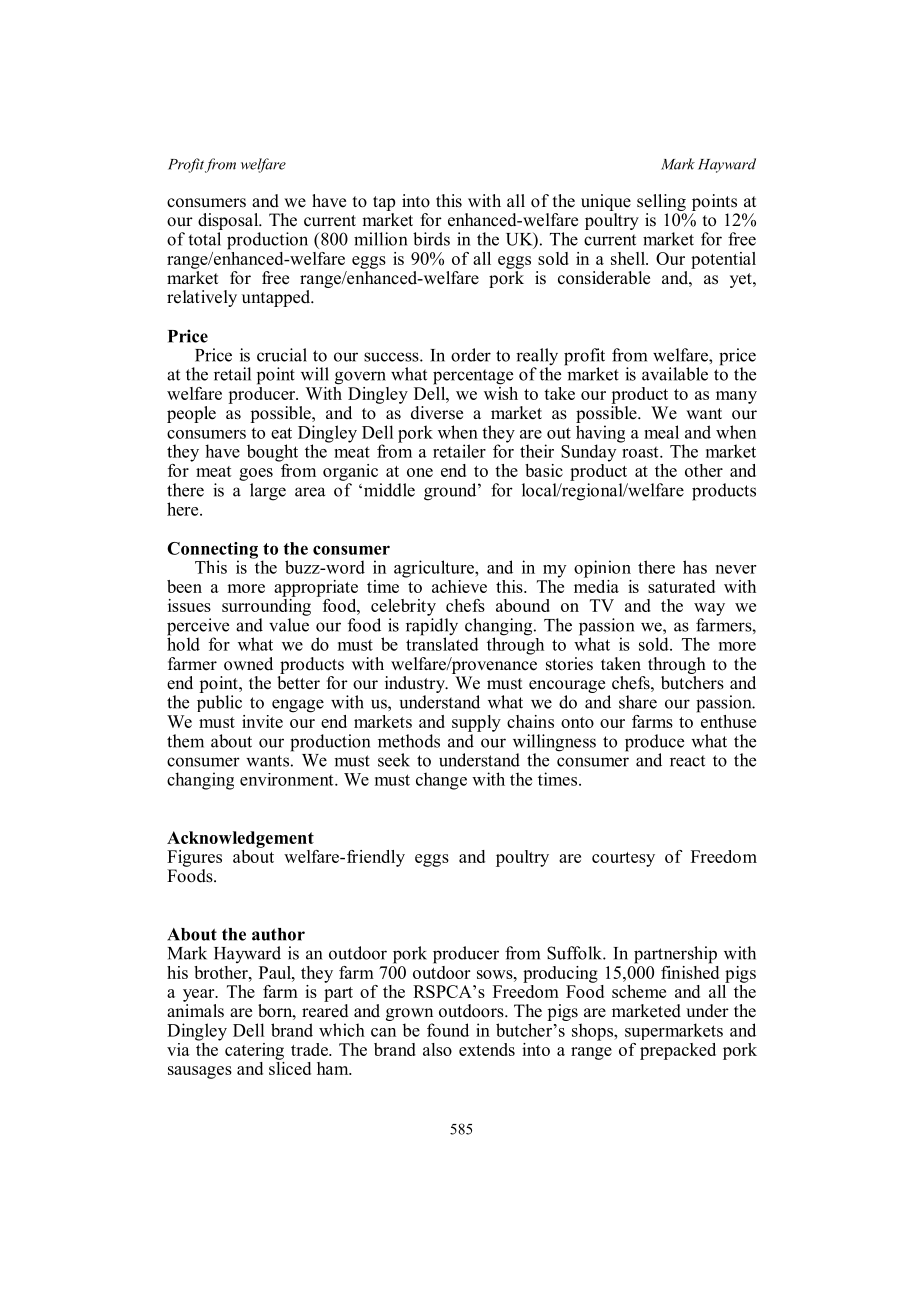  I want to click on owned, so click(248, 664).
